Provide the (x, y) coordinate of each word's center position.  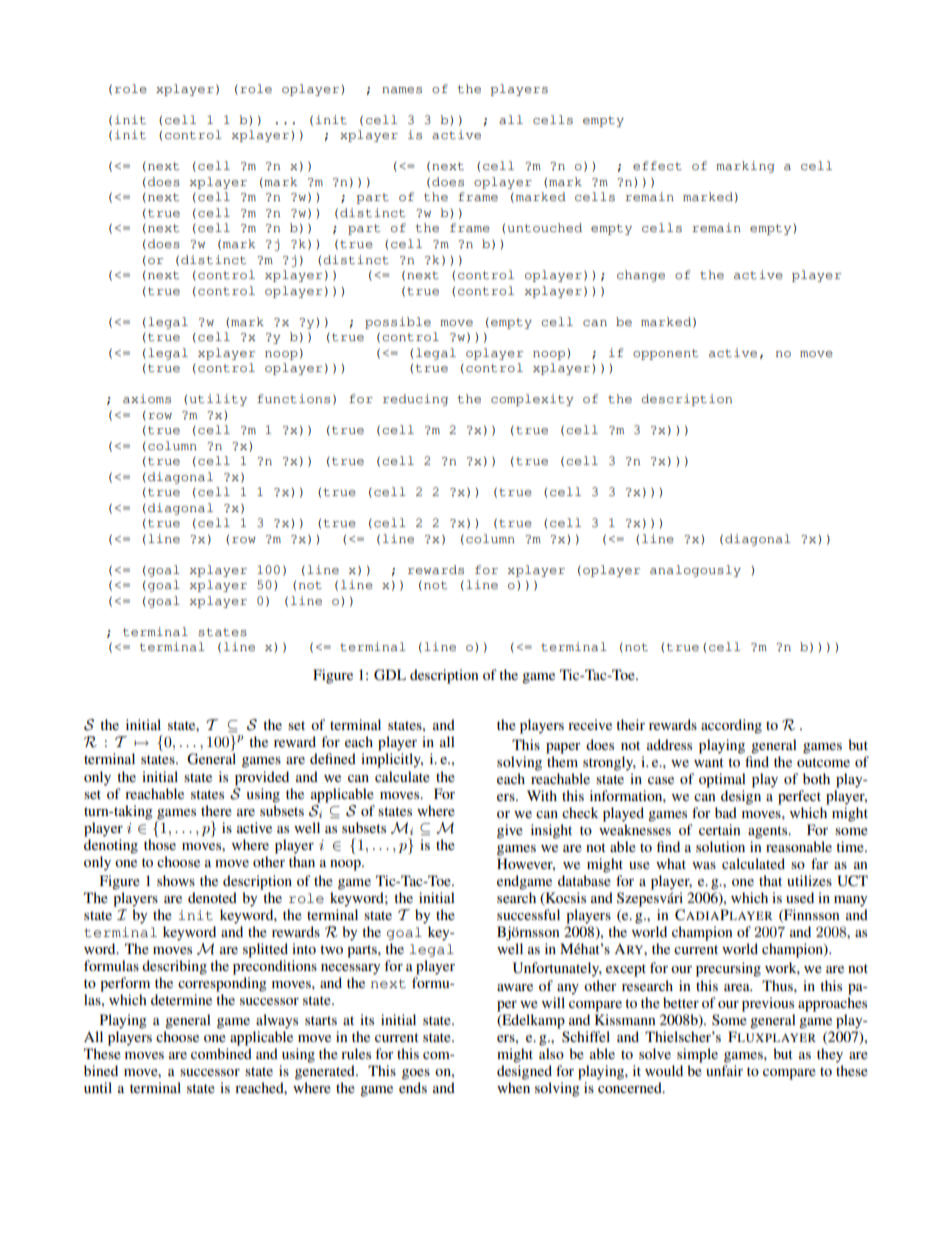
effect (657, 165)
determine (181, 999)
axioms (147, 399)
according (731, 726)
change (641, 276)
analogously (695, 571)
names (402, 90)
